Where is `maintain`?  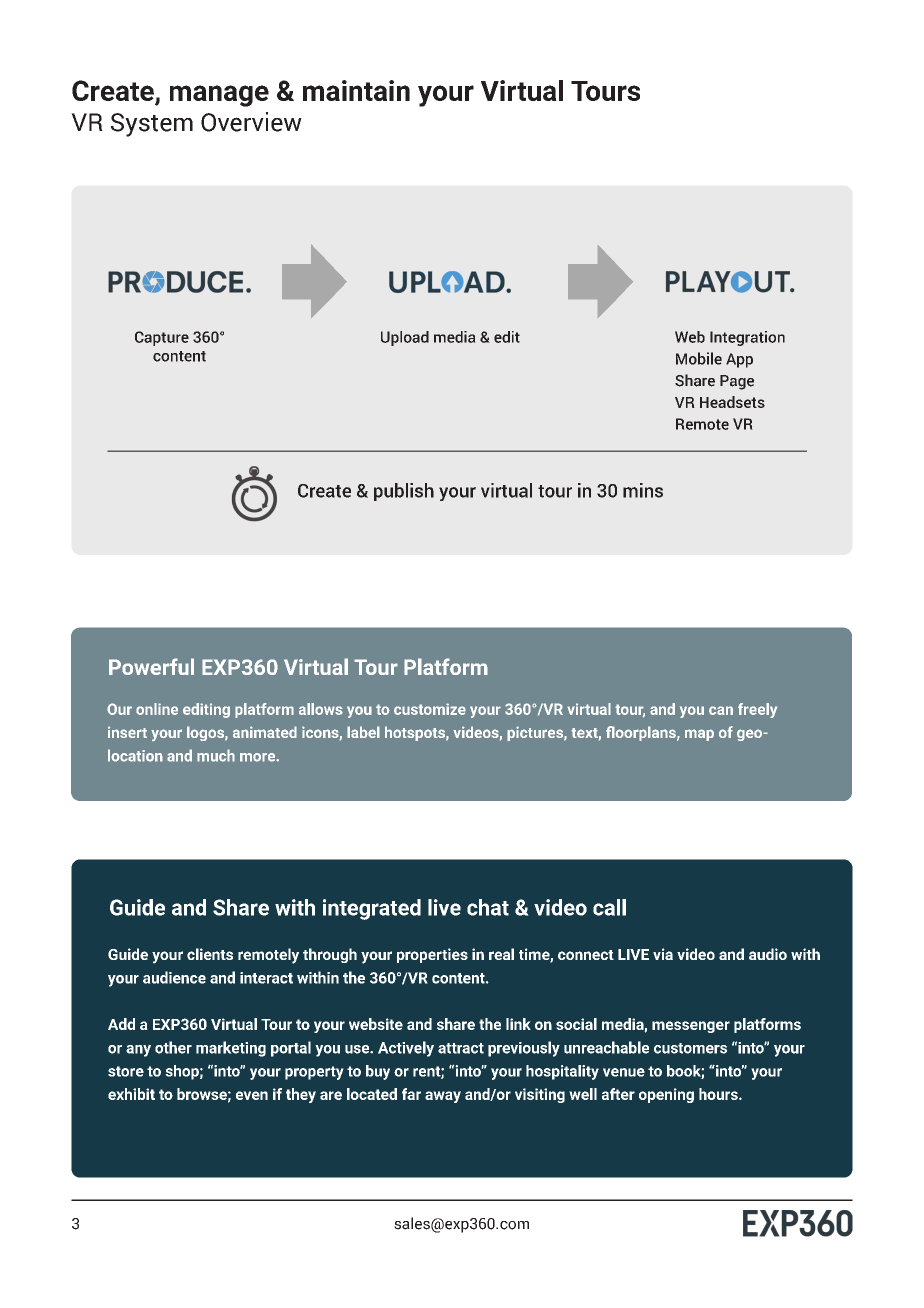 maintain is located at coordinates (356, 90).
